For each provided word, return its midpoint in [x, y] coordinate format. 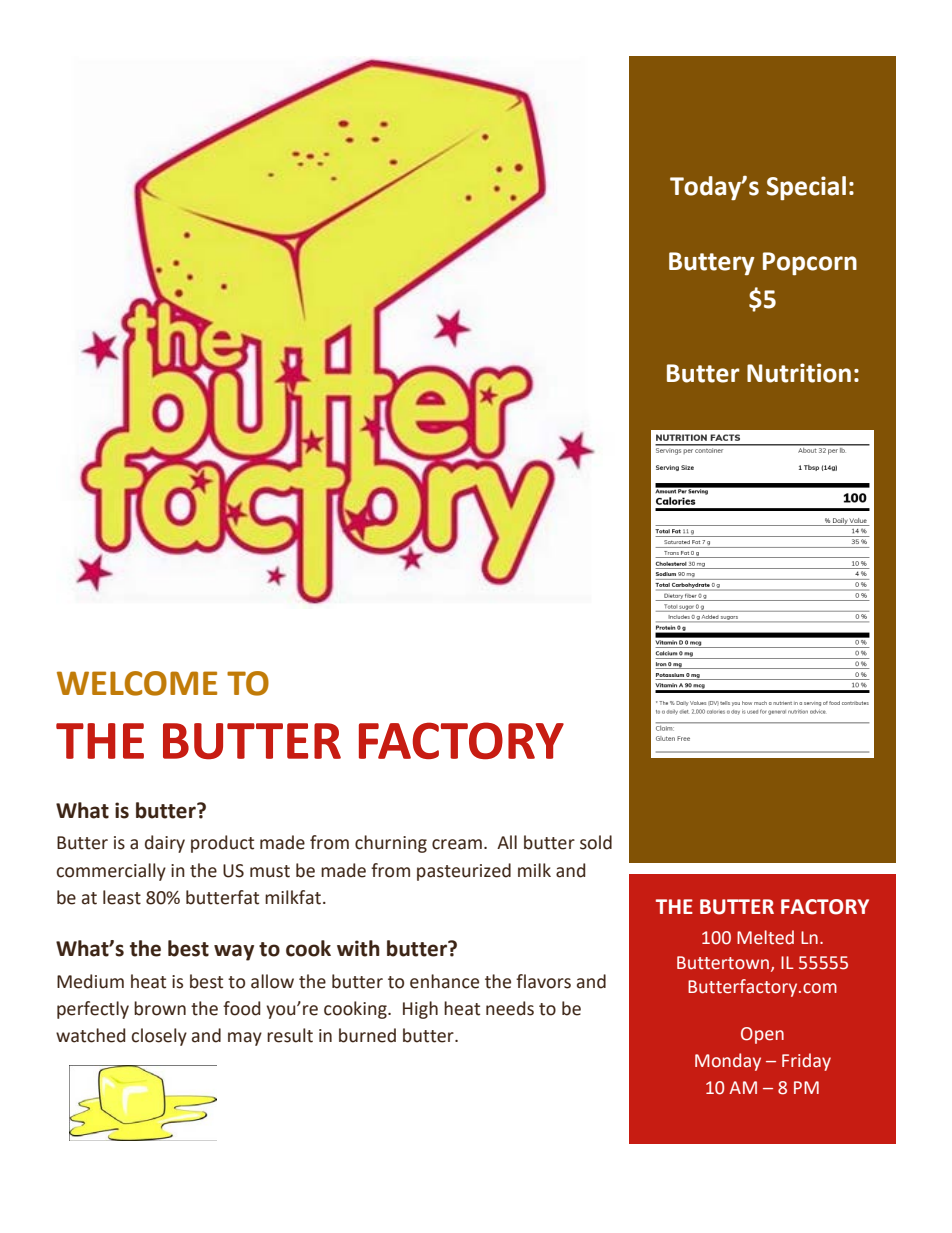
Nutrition [799, 373]
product [222, 844]
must [270, 871]
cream [457, 844]
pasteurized [464, 872]
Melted [765, 937]
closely [159, 1037]
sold [596, 842]
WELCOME [137, 683]
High [420, 1010]
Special [806, 188]
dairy [165, 844]
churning [391, 844]
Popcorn [810, 264]
